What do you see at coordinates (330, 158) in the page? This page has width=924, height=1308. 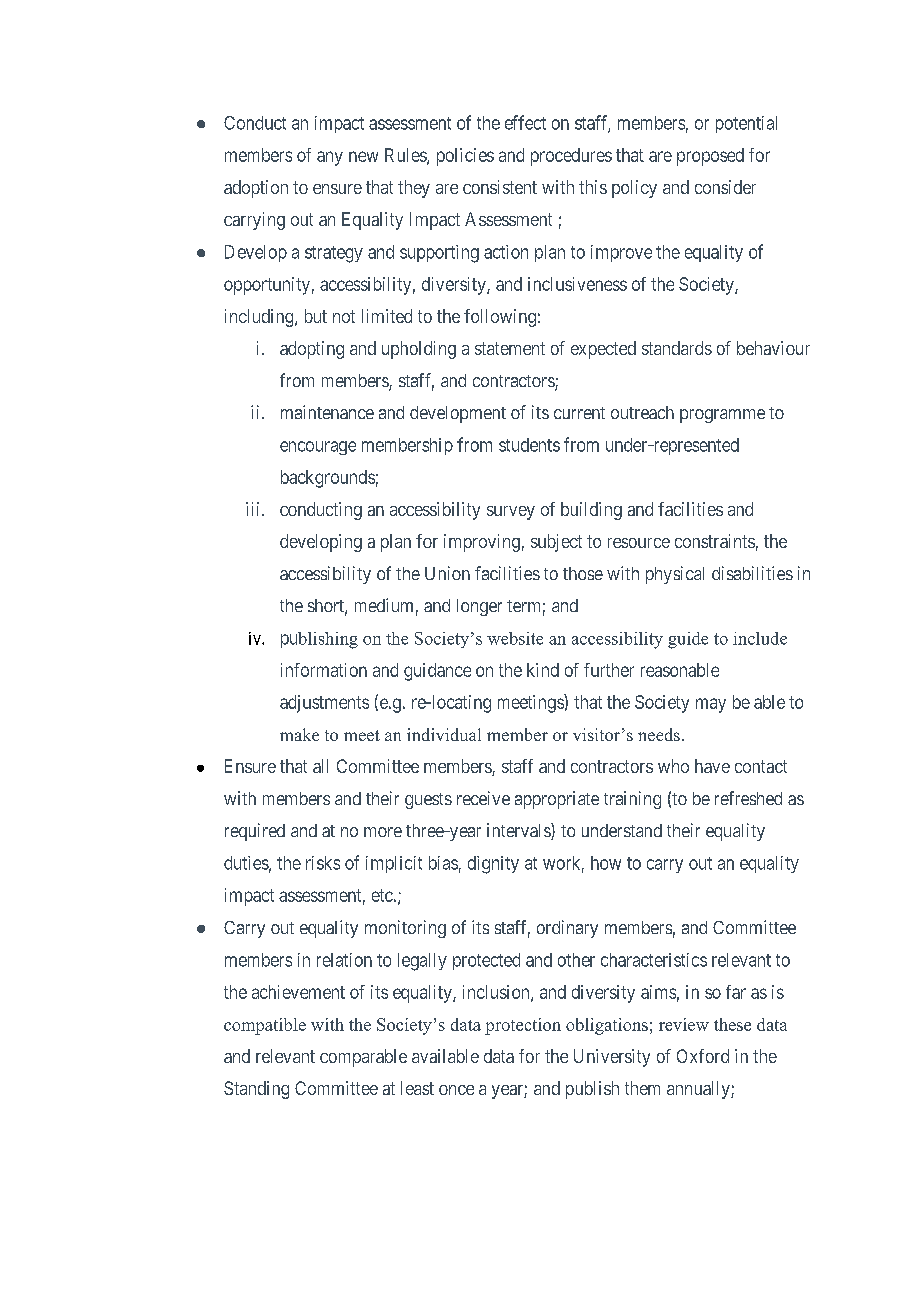 I see `any` at bounding box center [330, 158].
